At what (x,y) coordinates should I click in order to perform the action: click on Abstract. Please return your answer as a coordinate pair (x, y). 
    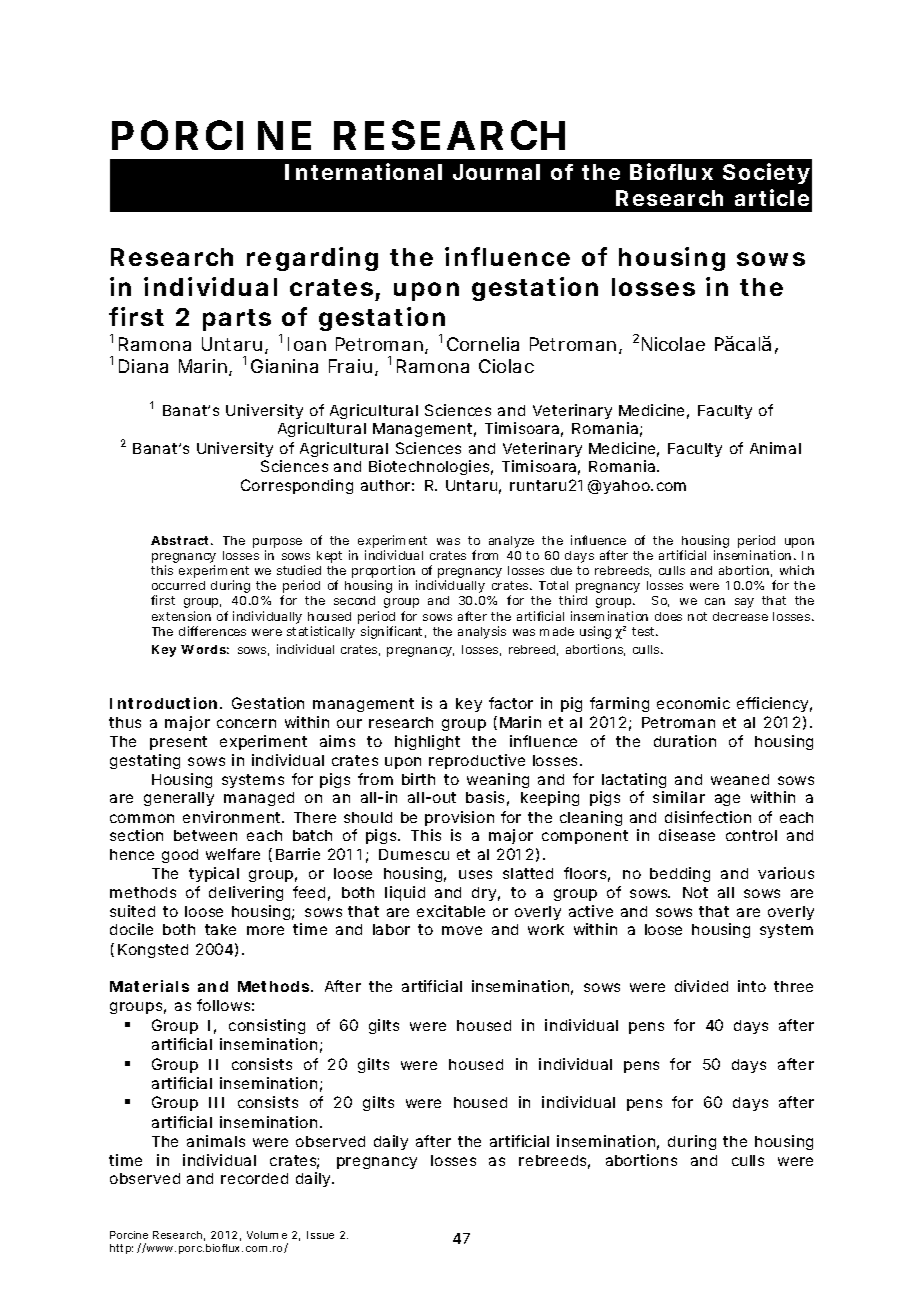
    Looking at the image, I should click on (182, 540).
